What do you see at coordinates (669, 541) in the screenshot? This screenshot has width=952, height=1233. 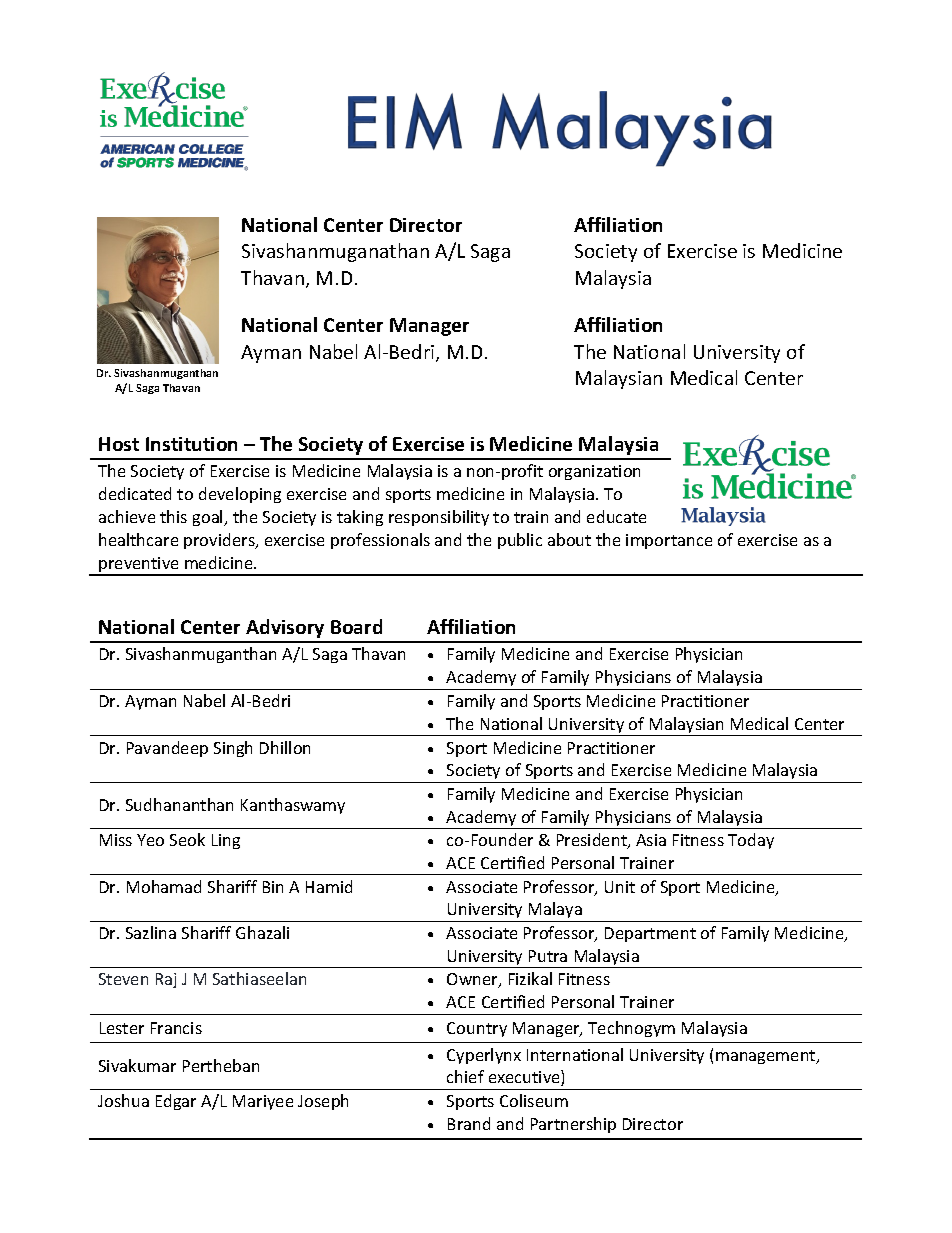 I see `importance` at bounding box center [669, 541].
